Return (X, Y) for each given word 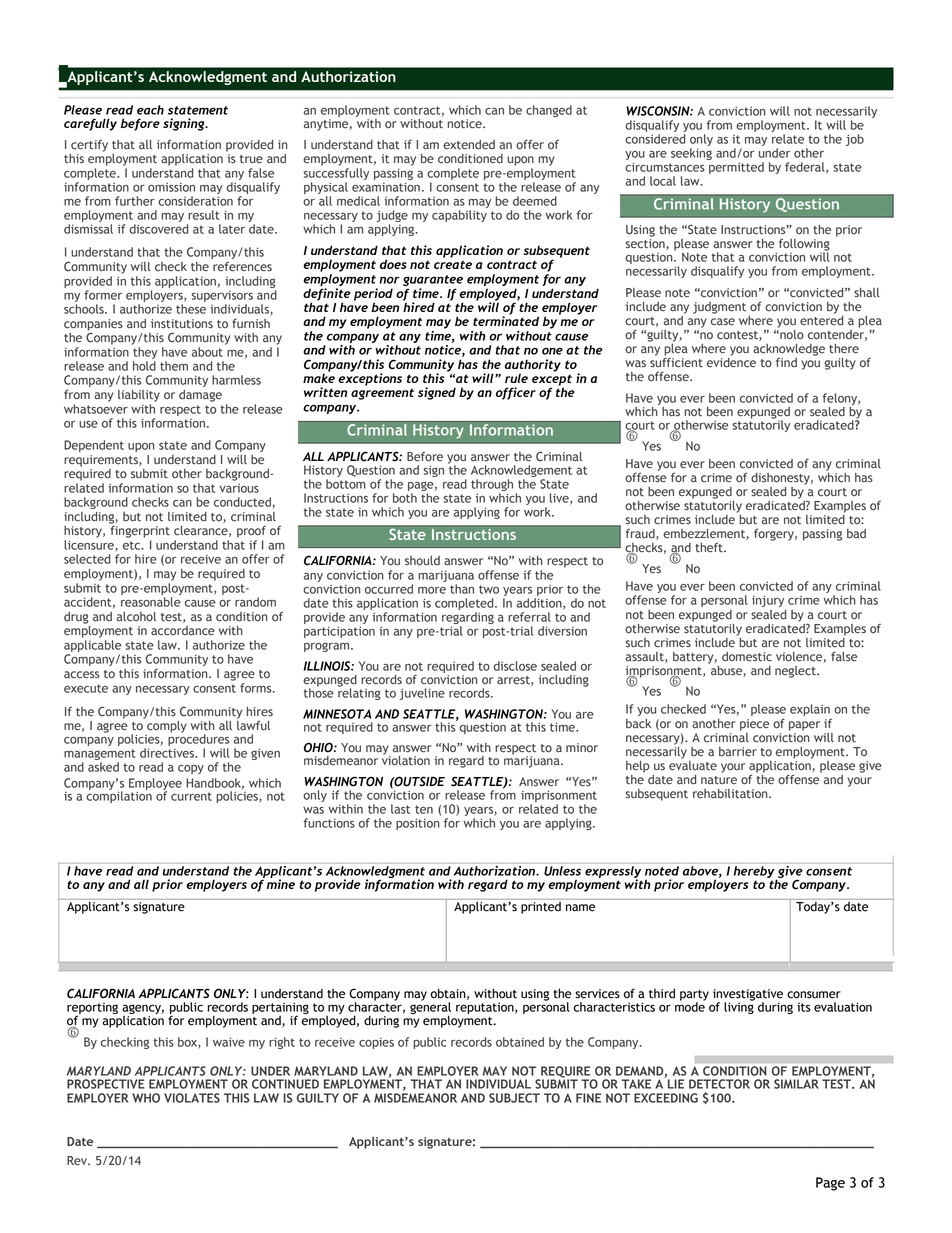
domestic (747, 657)
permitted (736, 168)
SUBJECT (514, 1098)
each (150, 110)
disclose (515, 666)
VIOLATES (192, 1098)
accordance (183, 631)
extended (469, 145)
